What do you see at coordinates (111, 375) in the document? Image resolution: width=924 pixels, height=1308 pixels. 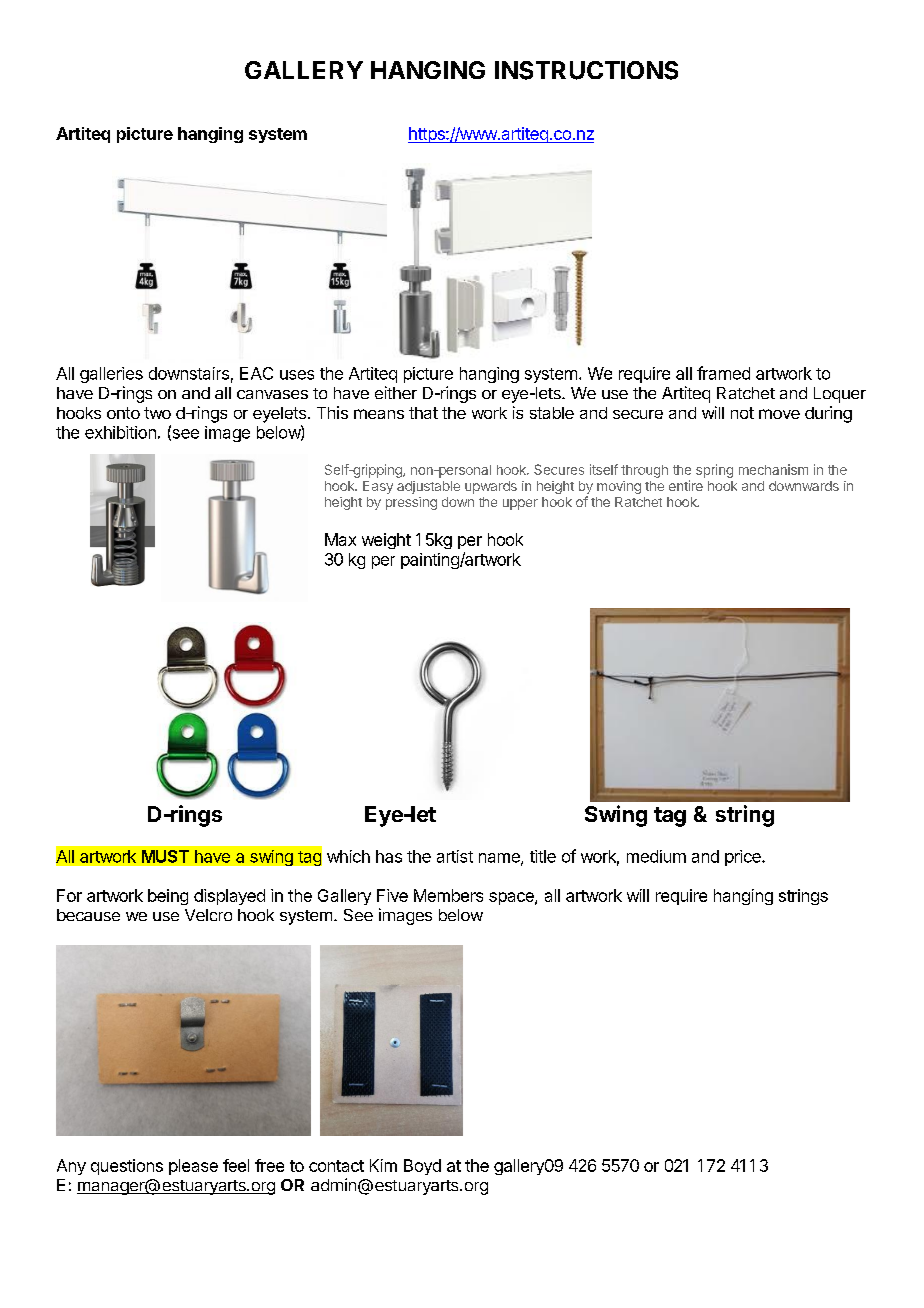 I see `galleries` at bounding box center [111, 375].
